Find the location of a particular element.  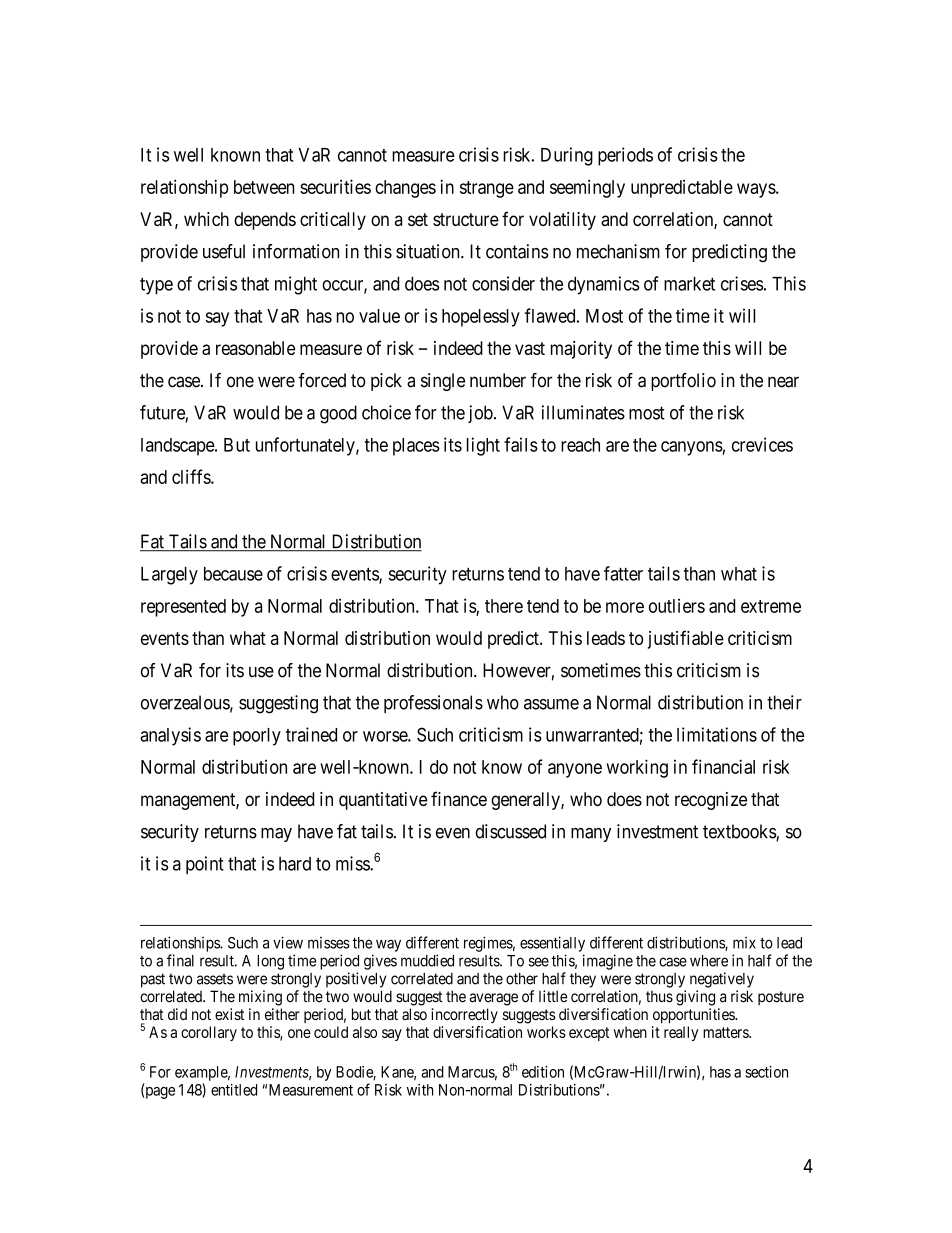

strange is located at coordinates (487, 189).
